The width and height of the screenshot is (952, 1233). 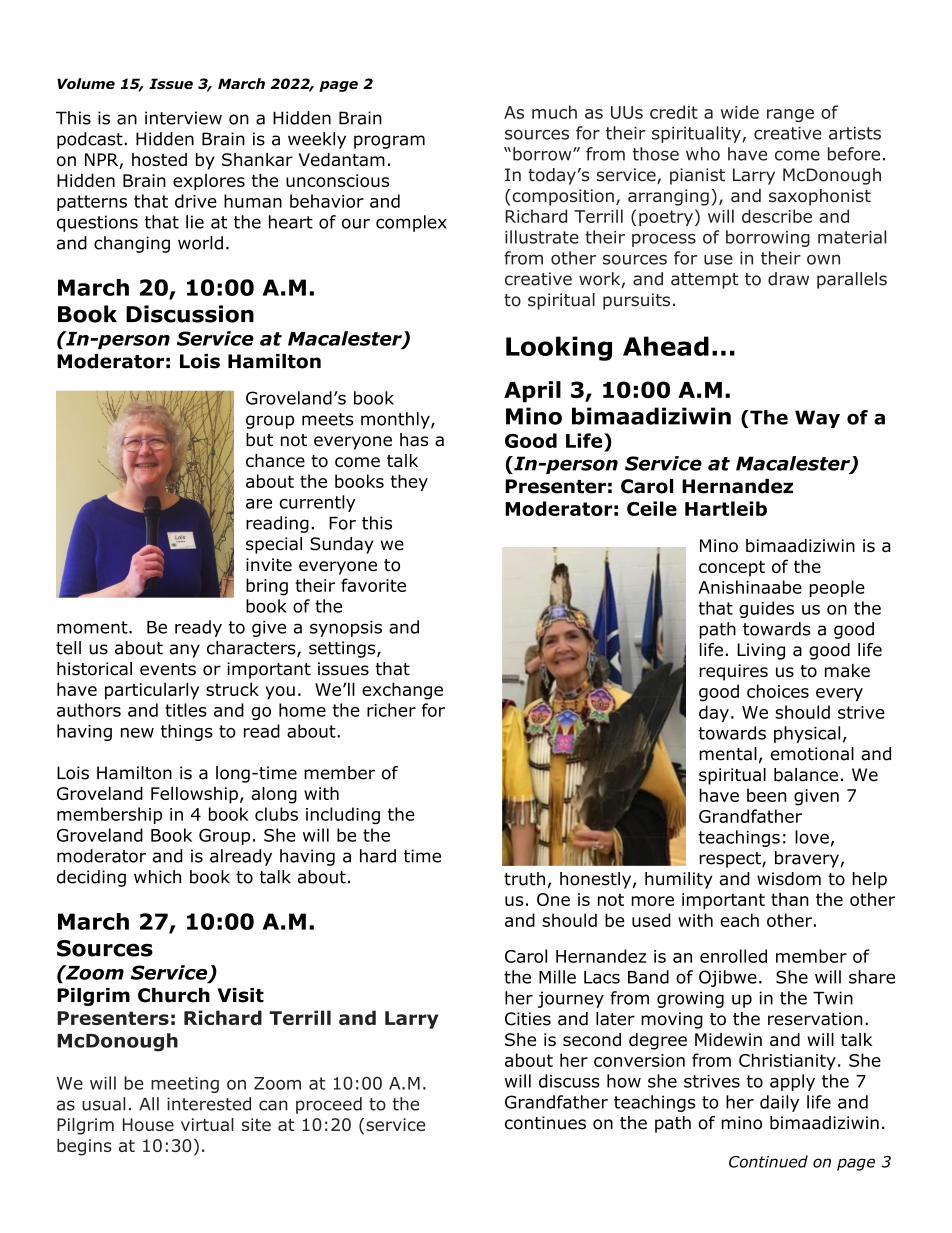 What do you see at coordinates (532, 392) in the screenshot?
I see `April` at bounding box center [532, 392].
